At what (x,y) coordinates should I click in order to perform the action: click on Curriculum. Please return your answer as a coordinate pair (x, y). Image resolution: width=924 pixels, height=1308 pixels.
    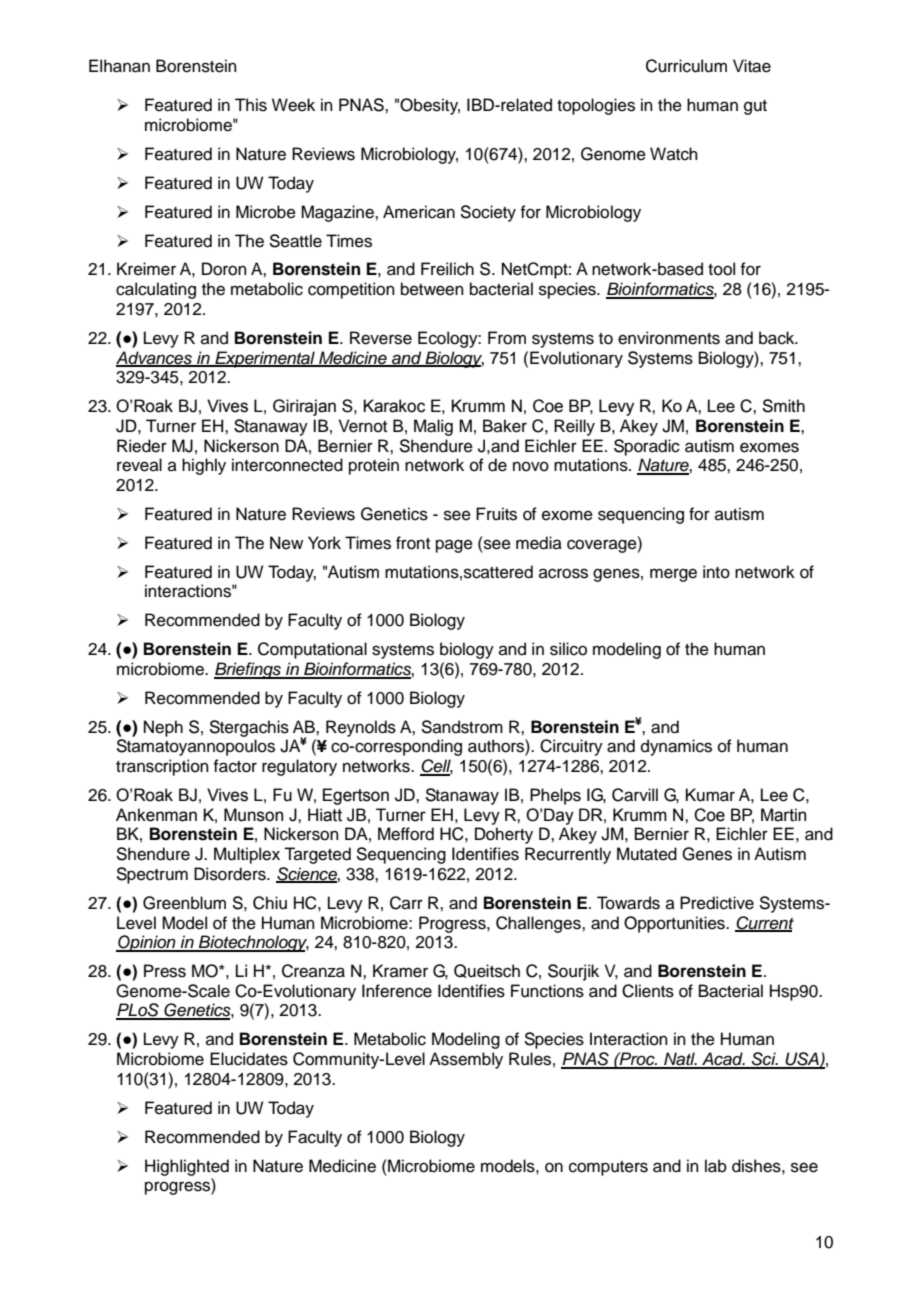
    Looking at the image, I should click on (686, 66).
